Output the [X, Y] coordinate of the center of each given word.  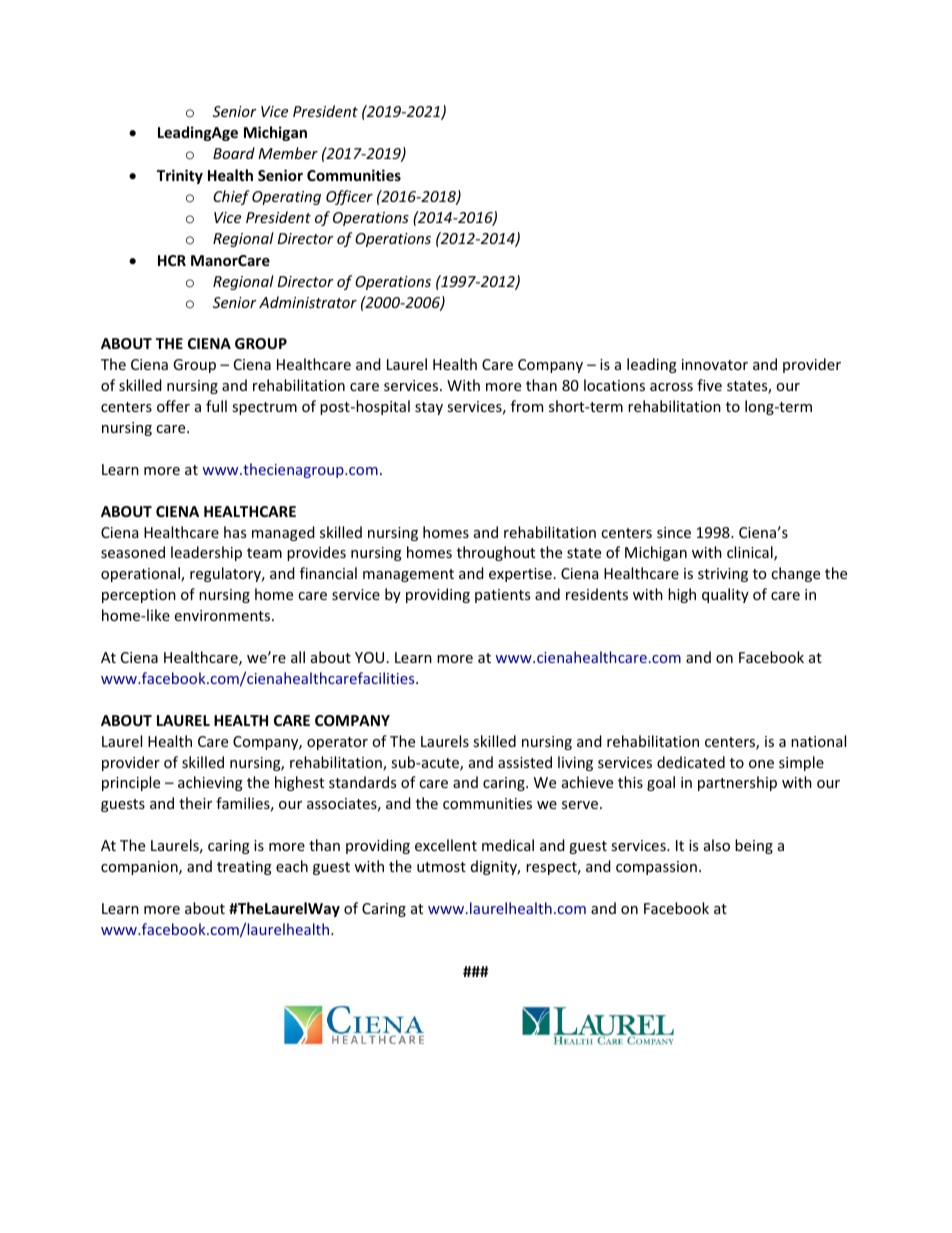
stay [429, 408]
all [298, 657]
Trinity [180, 176]
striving [723, 575]
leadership [206, 553]
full [216, 406]
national [818, 741]
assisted [525, 762]
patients [502, 596]
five [709, 385]
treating [244, 868]
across [671, 387]
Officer [349, 197]
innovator [715, 364]
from [527, 406]
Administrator [308, 302]
